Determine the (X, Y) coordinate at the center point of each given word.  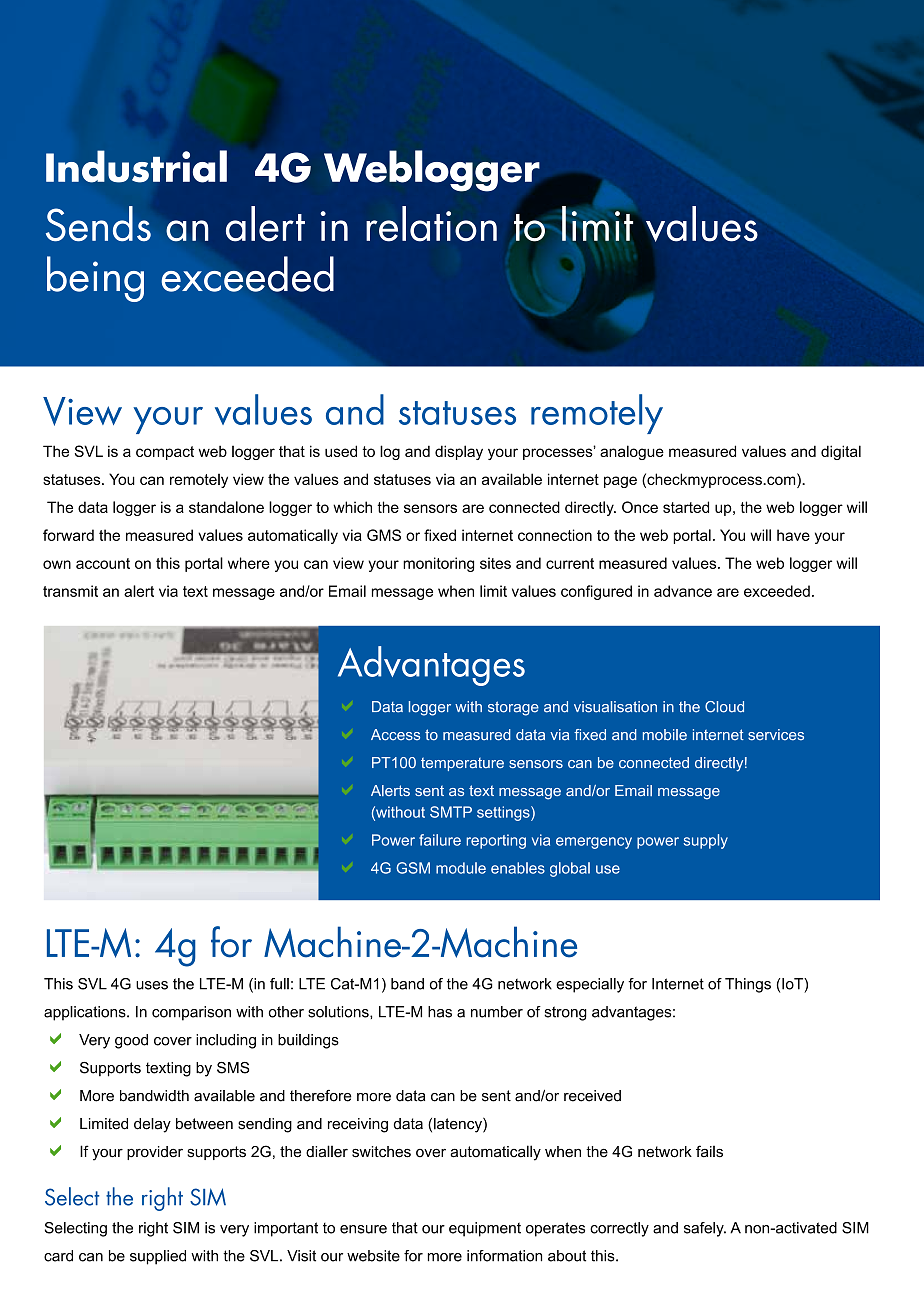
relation (431, 224)
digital (841, 452)
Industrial (136, 166)
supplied (158, 1257)
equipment (485, 1229)
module (461, 868)
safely (705, 1229)
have (793, 535)
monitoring (438, 564)
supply (705, 841)
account (103, 563)
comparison (191, 1013)
